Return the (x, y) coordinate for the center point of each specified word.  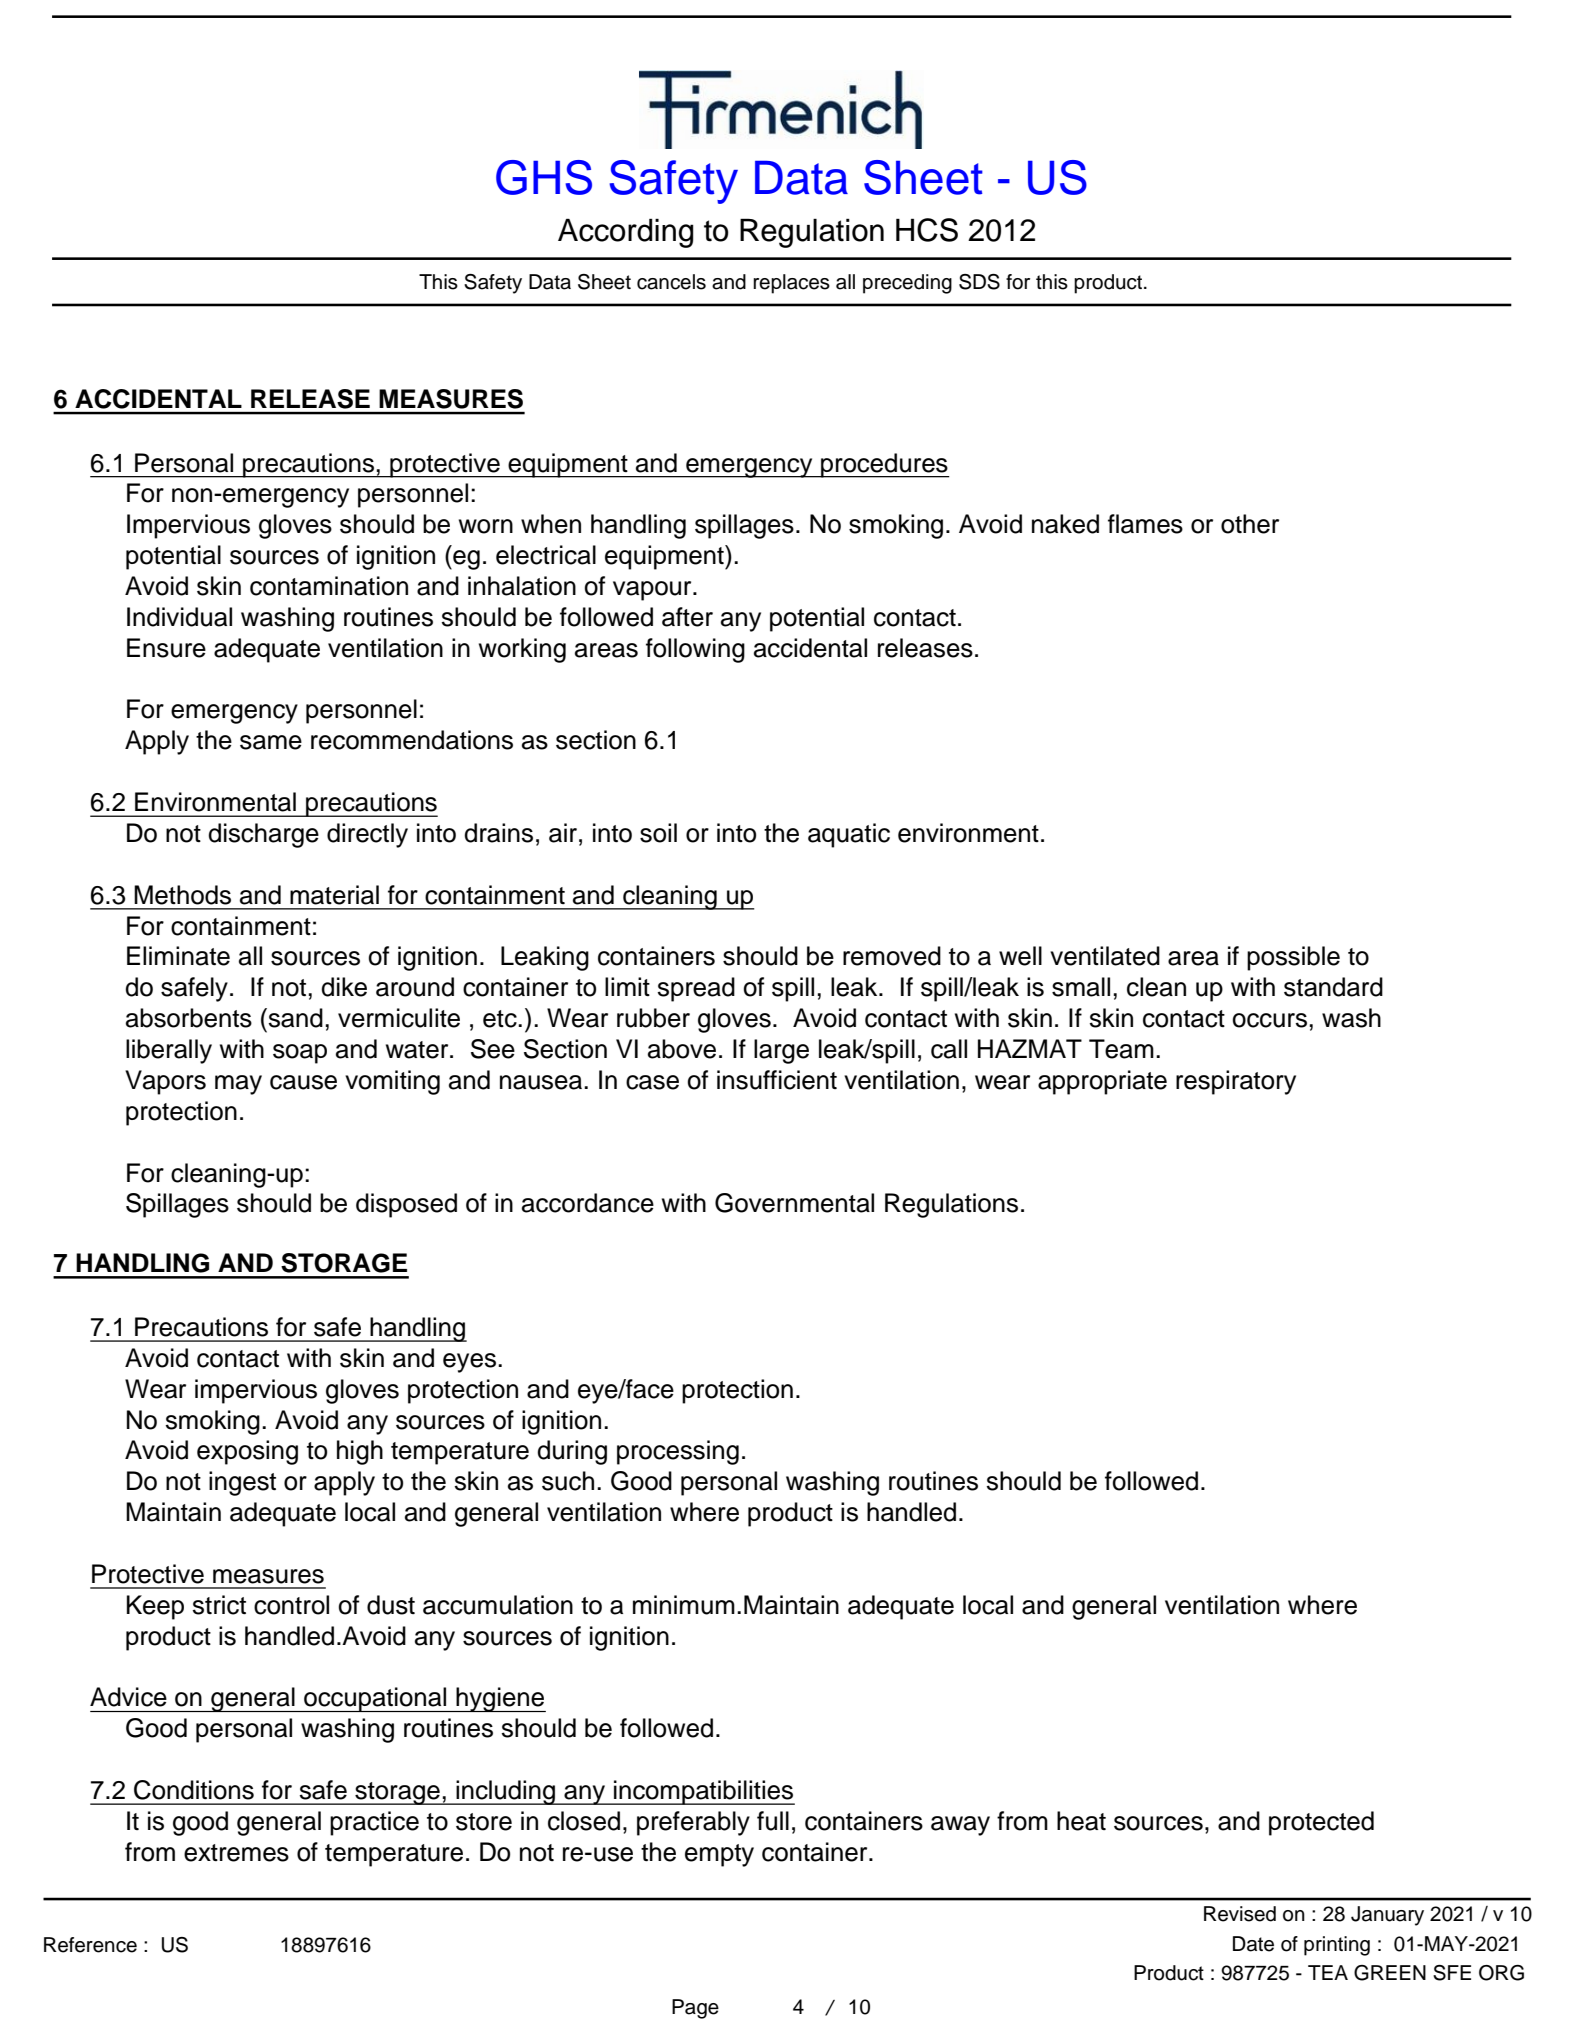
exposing (247, 1452)
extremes (236, 1853)
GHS (544, 177)
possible (1293, 958)
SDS (979, 282)
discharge (263, 835)
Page (695, 2009)
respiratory (1236, 1082)
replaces (791, 284)
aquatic (849, 835)
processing (678, 1452)
